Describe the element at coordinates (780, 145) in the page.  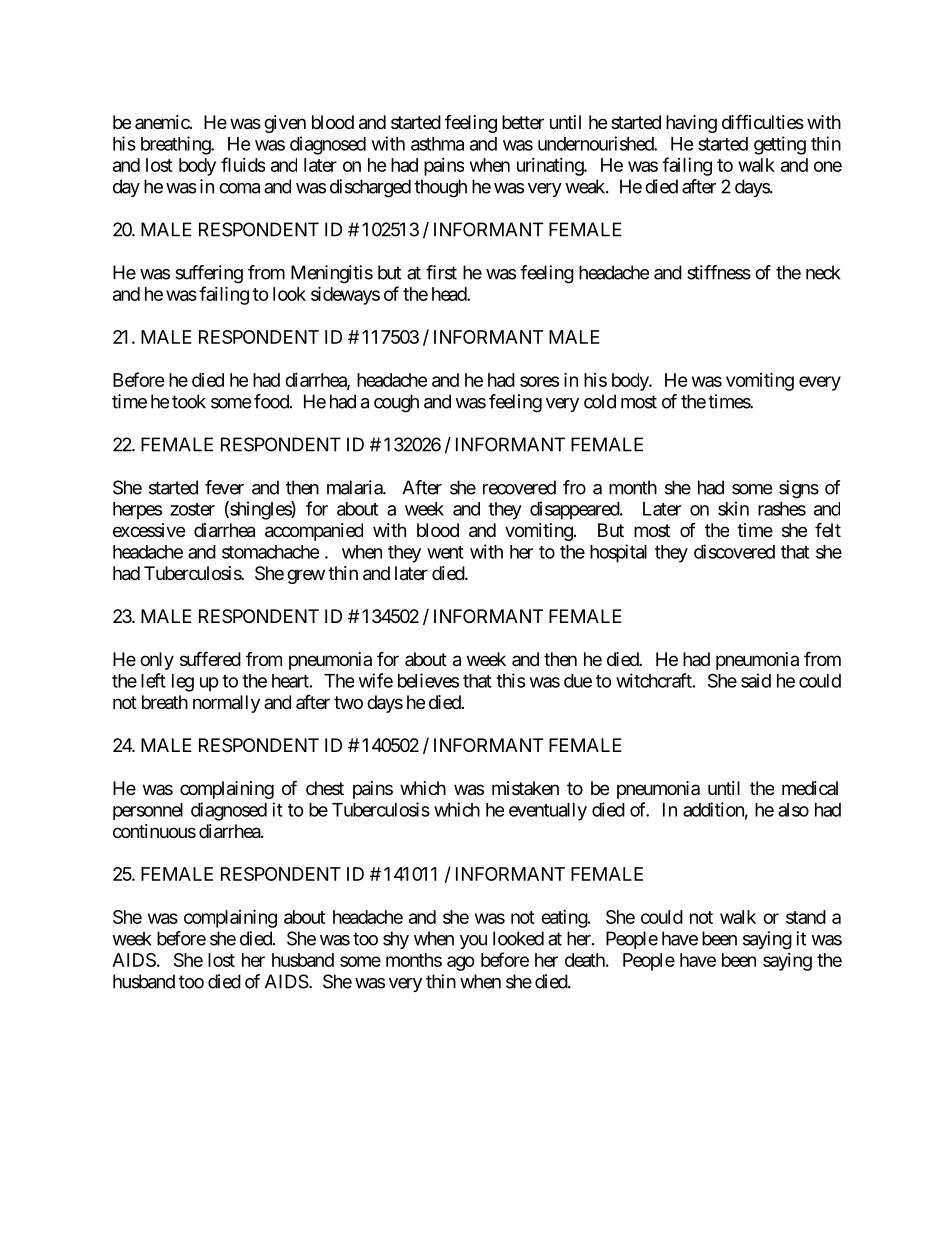
I see `getting` at that location.
